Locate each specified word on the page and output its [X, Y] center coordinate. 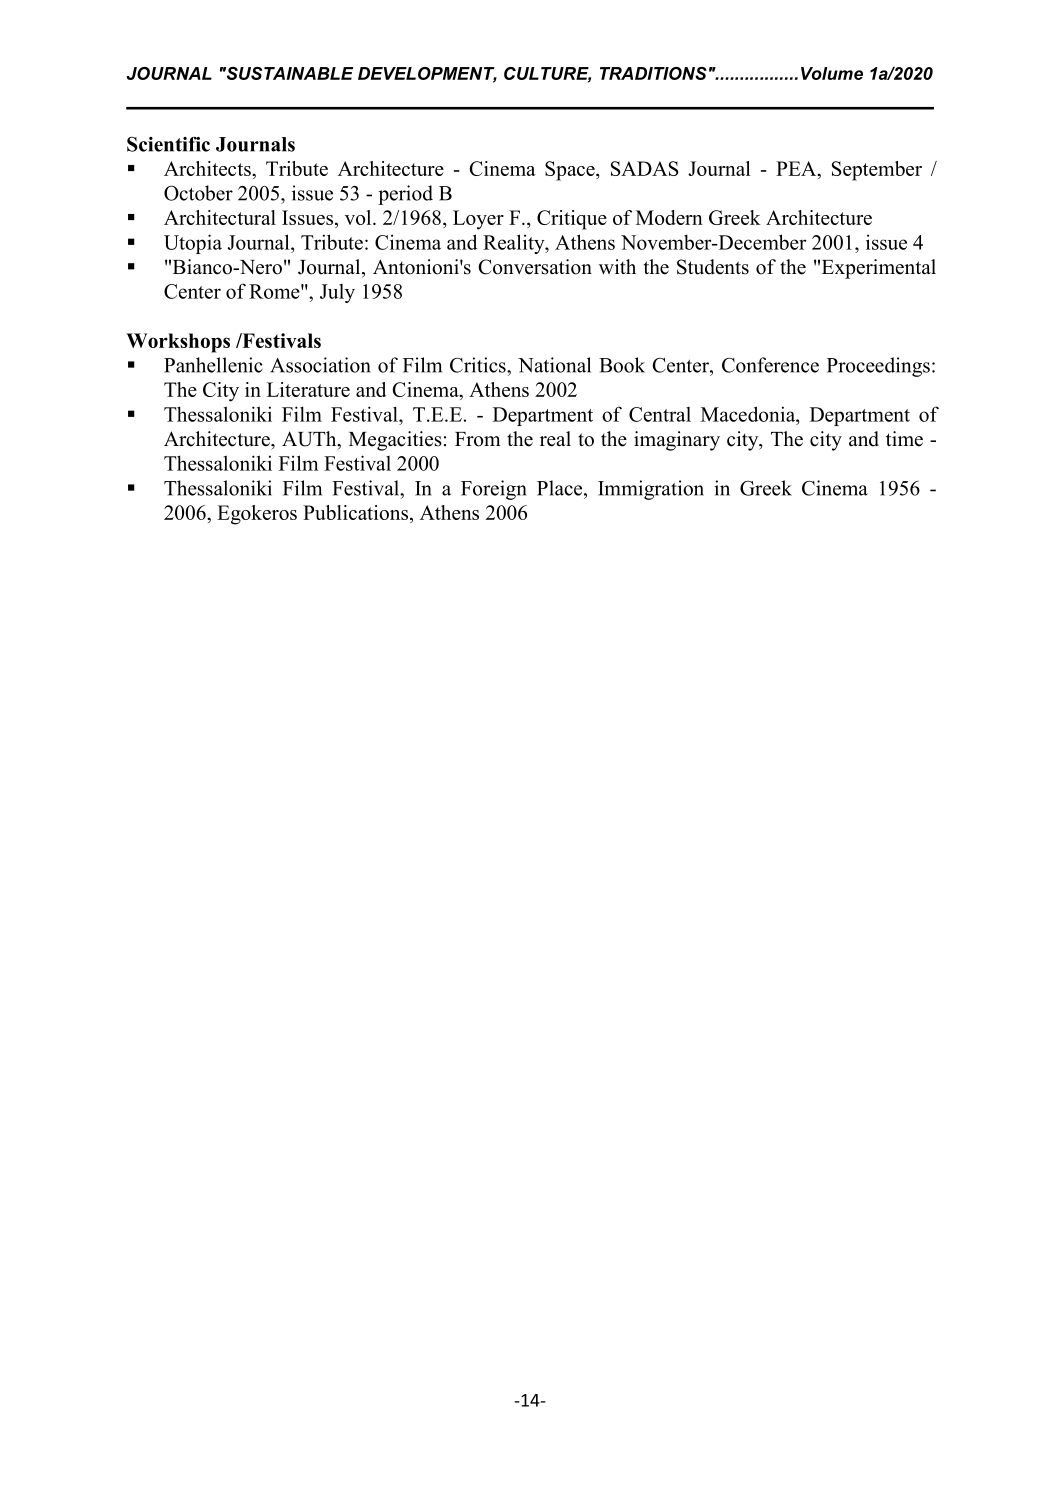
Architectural [220, 217]
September [877, 171]
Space [571, 171]
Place [561, 488]
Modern [669, 217]
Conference [770, 365]
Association [320, 365]
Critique [572, 220]
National [554, 365]
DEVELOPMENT [427, 74]
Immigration [651, 490]
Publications [355, 512]
